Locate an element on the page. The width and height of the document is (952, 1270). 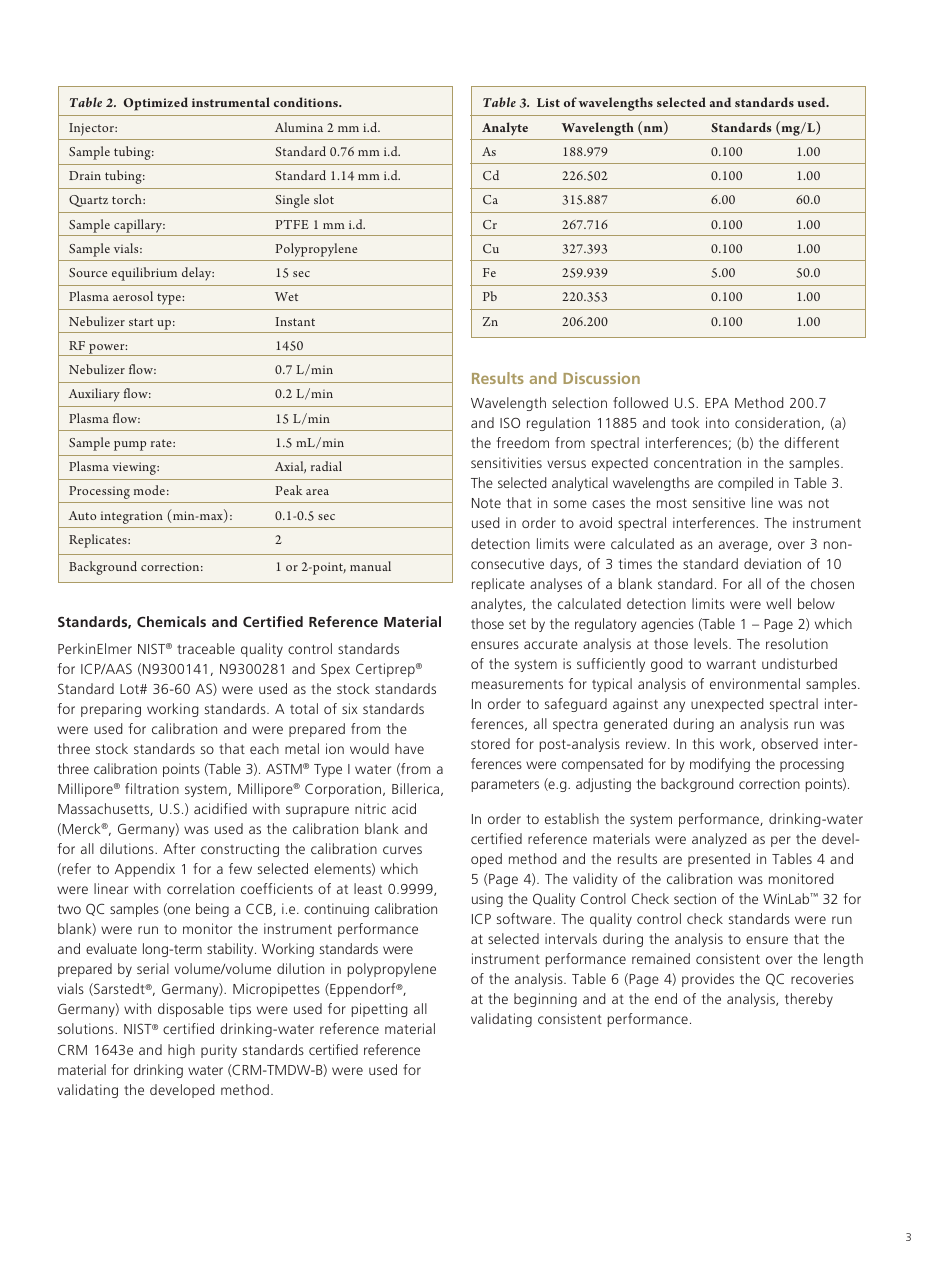
disposable is located at coordinates (191, 1010).
